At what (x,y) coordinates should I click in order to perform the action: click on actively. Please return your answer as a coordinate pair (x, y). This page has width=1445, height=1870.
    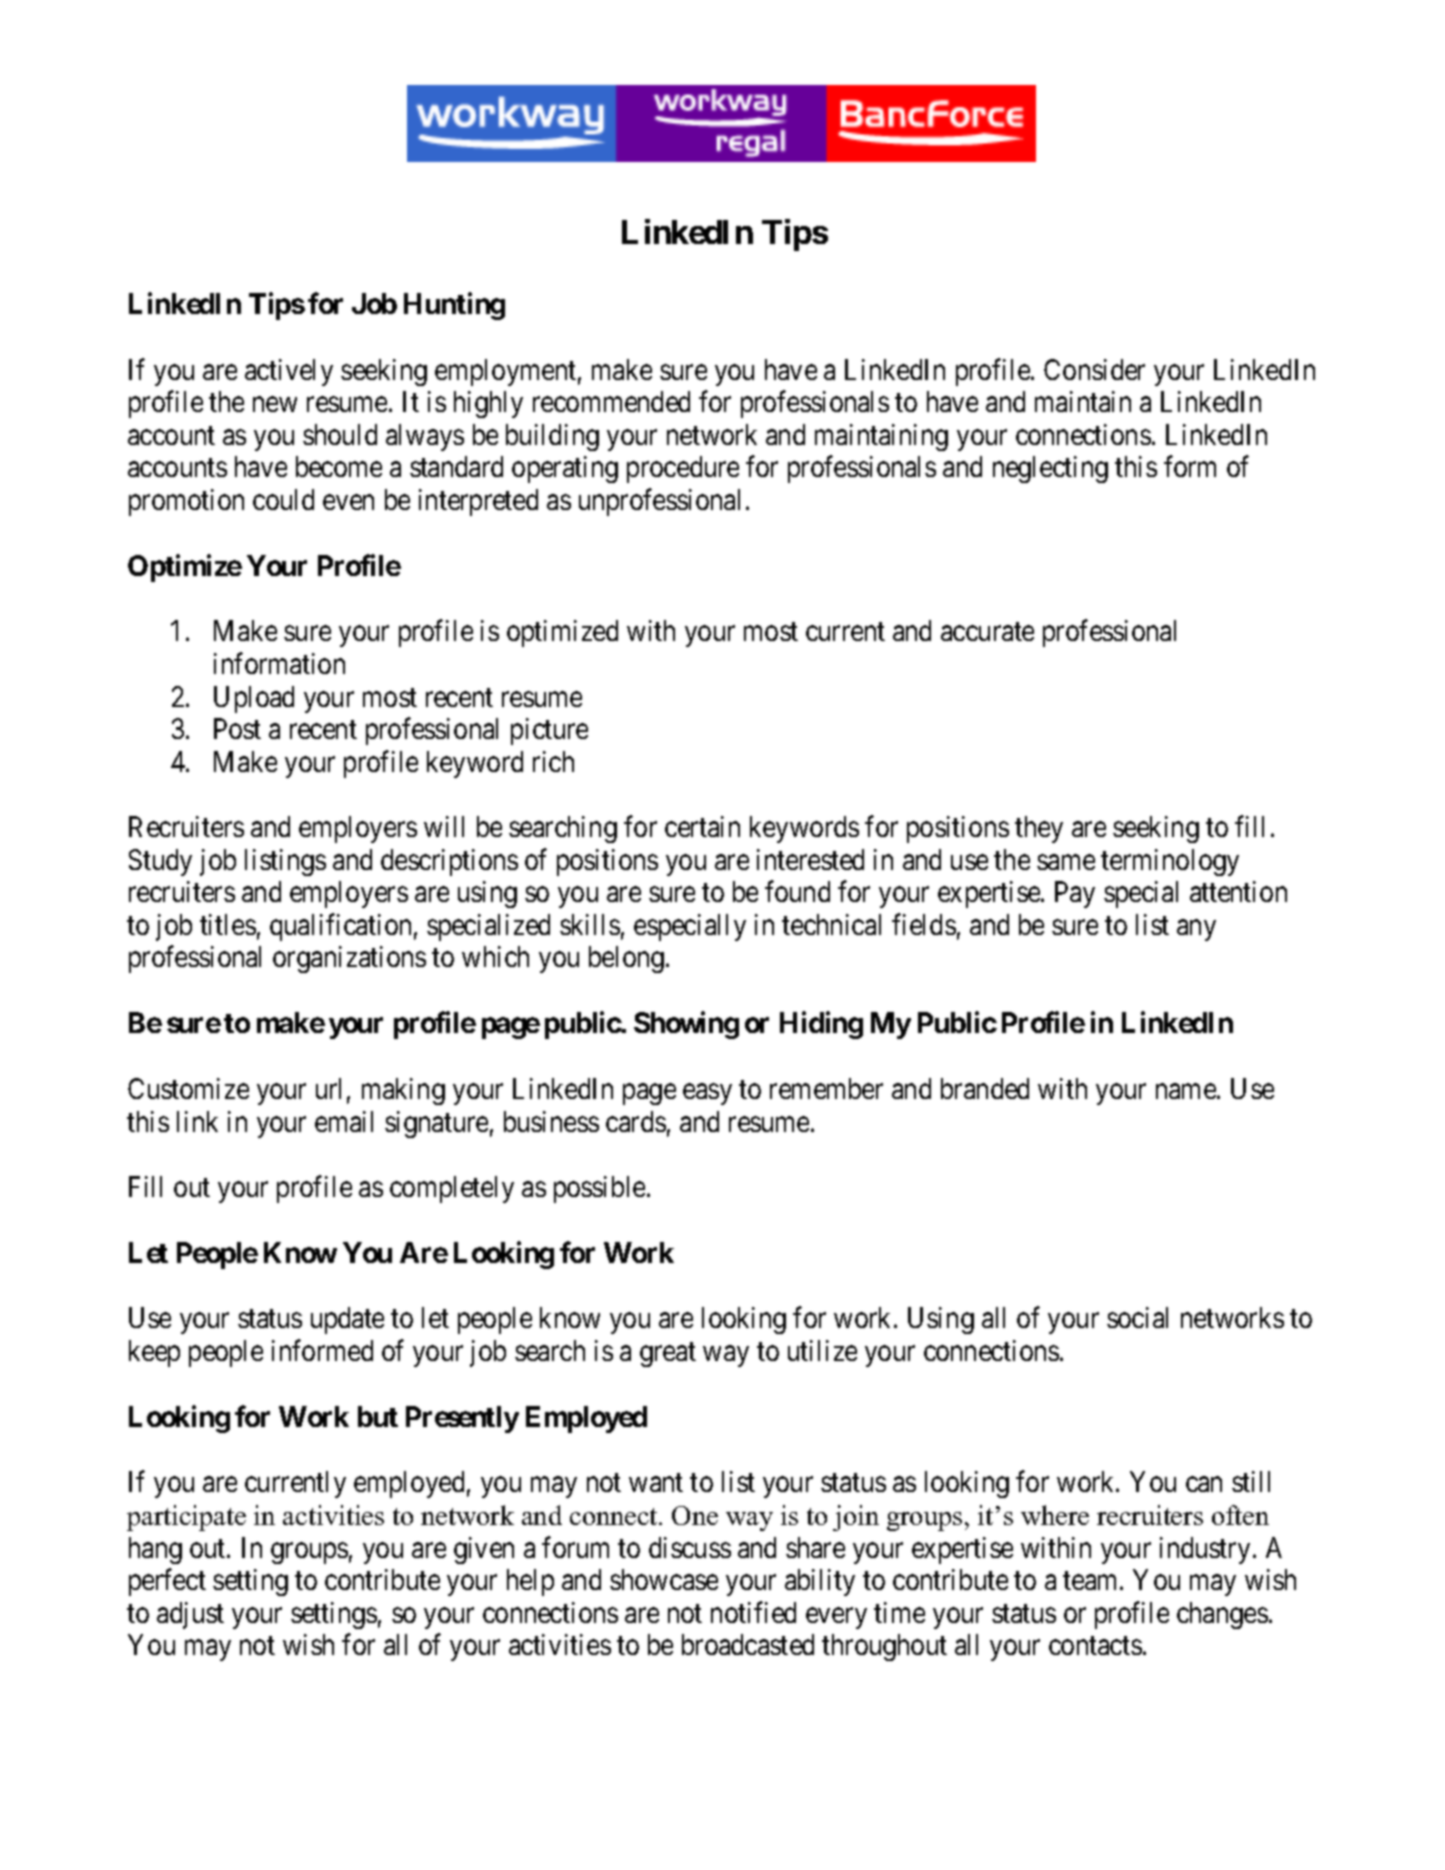
    Looking at the image, I should click on (289, 372).
